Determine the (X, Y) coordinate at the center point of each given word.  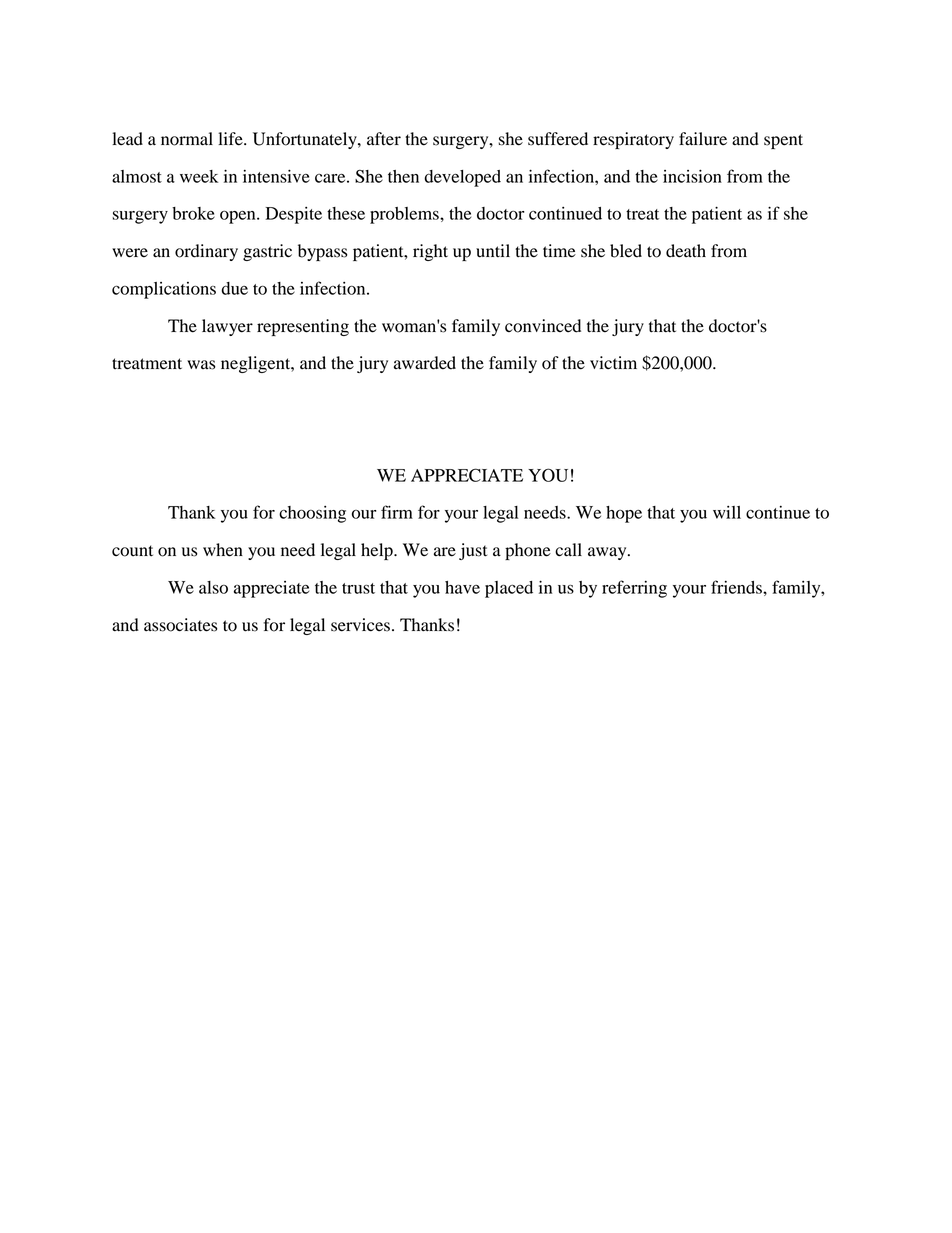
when (223, 550)
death (686, 251)
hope (624, 514)
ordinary (206, 252)
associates (180, 625)
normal (187, 139)
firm (397, 512)
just (473, 551)
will (727, 512)
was (201, 365)
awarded (425, 363)
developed (462, 178)
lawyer (227, 327)
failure (703, 139)
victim (613, 363)
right (430, 252)
